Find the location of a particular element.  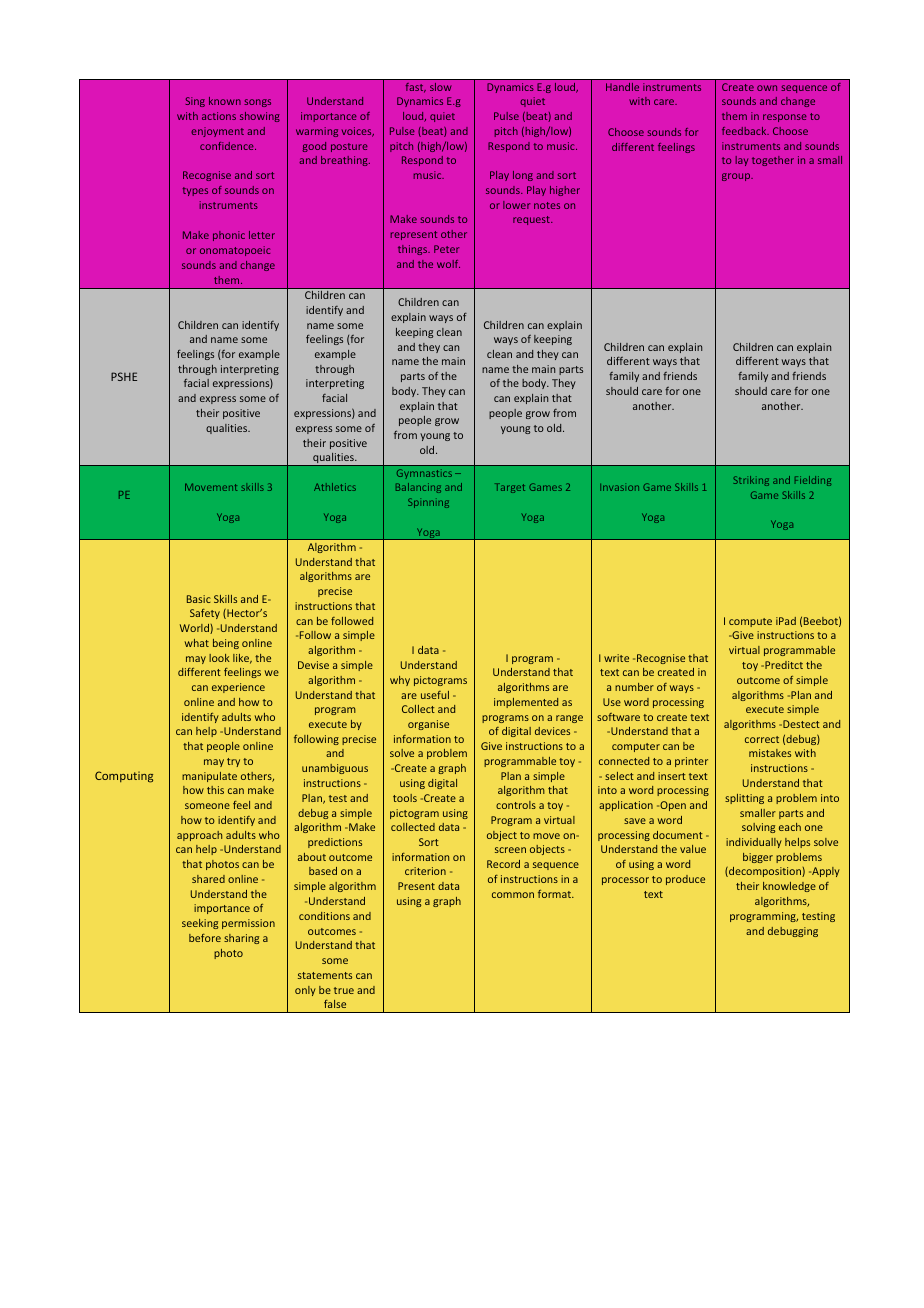

Striking is located at coordinates (751, 481).
